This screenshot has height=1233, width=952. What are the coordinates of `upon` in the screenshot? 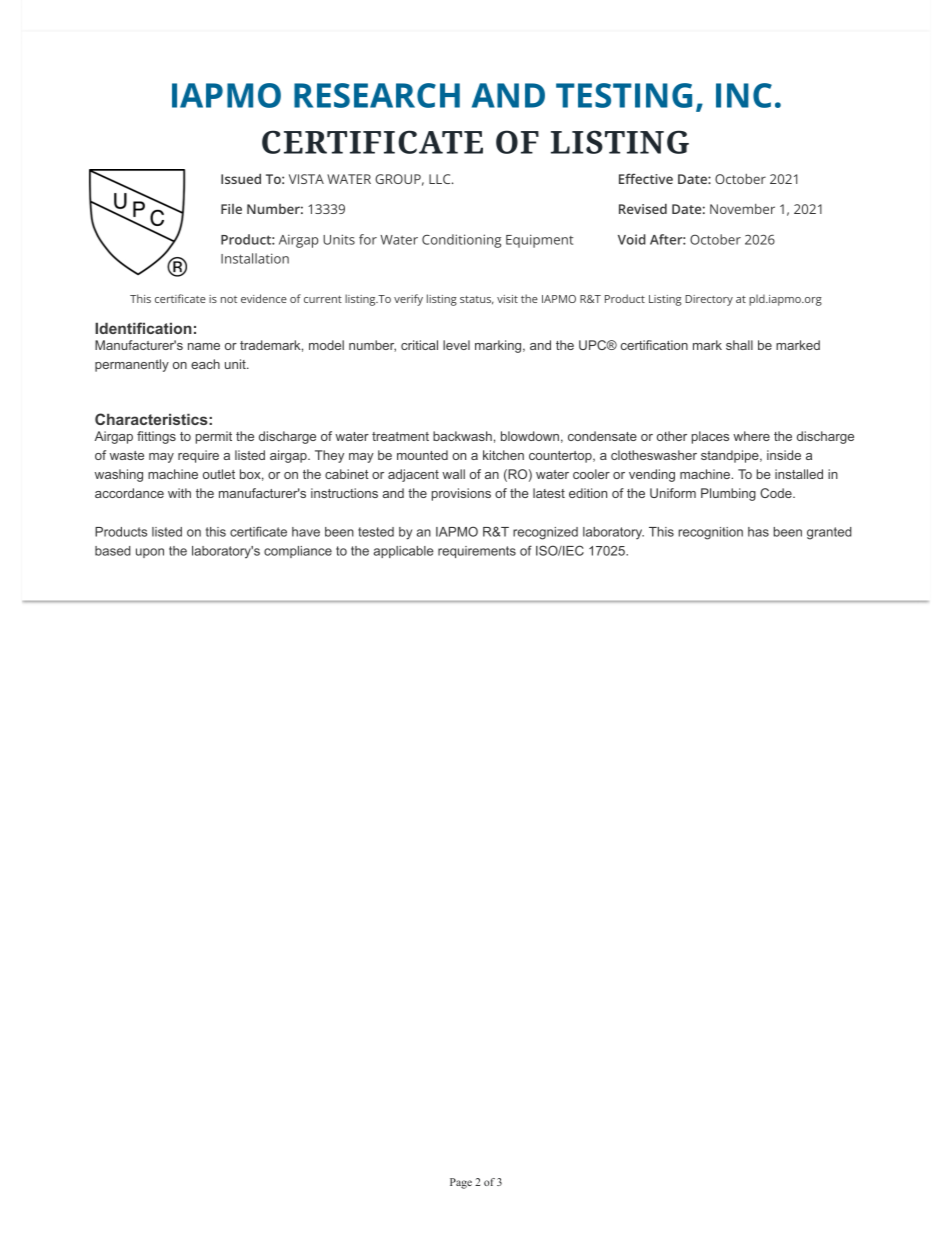 It's located at (150, 553).
